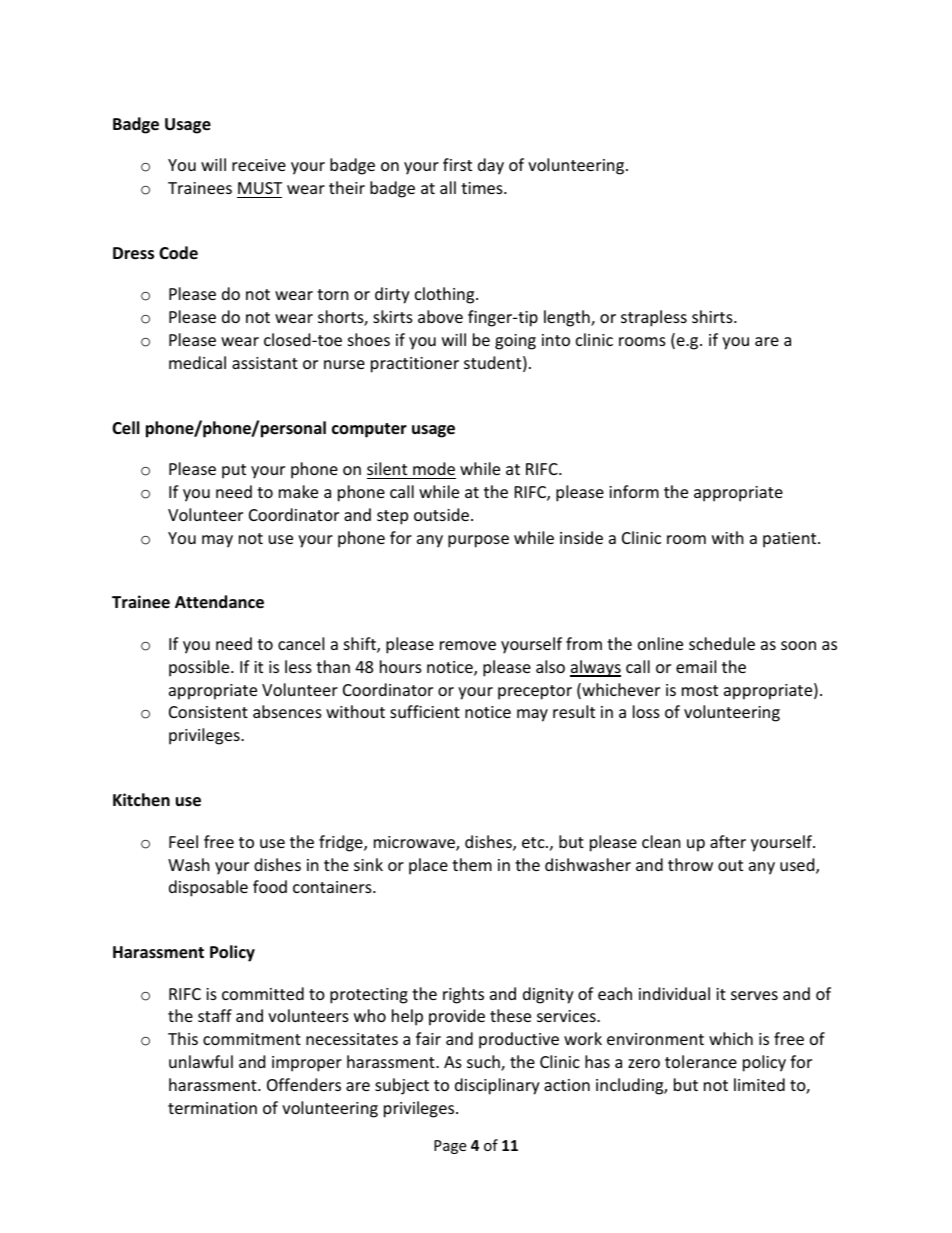 The image size is (952, 1233). I want to click on schedule, so click(722, 643).
